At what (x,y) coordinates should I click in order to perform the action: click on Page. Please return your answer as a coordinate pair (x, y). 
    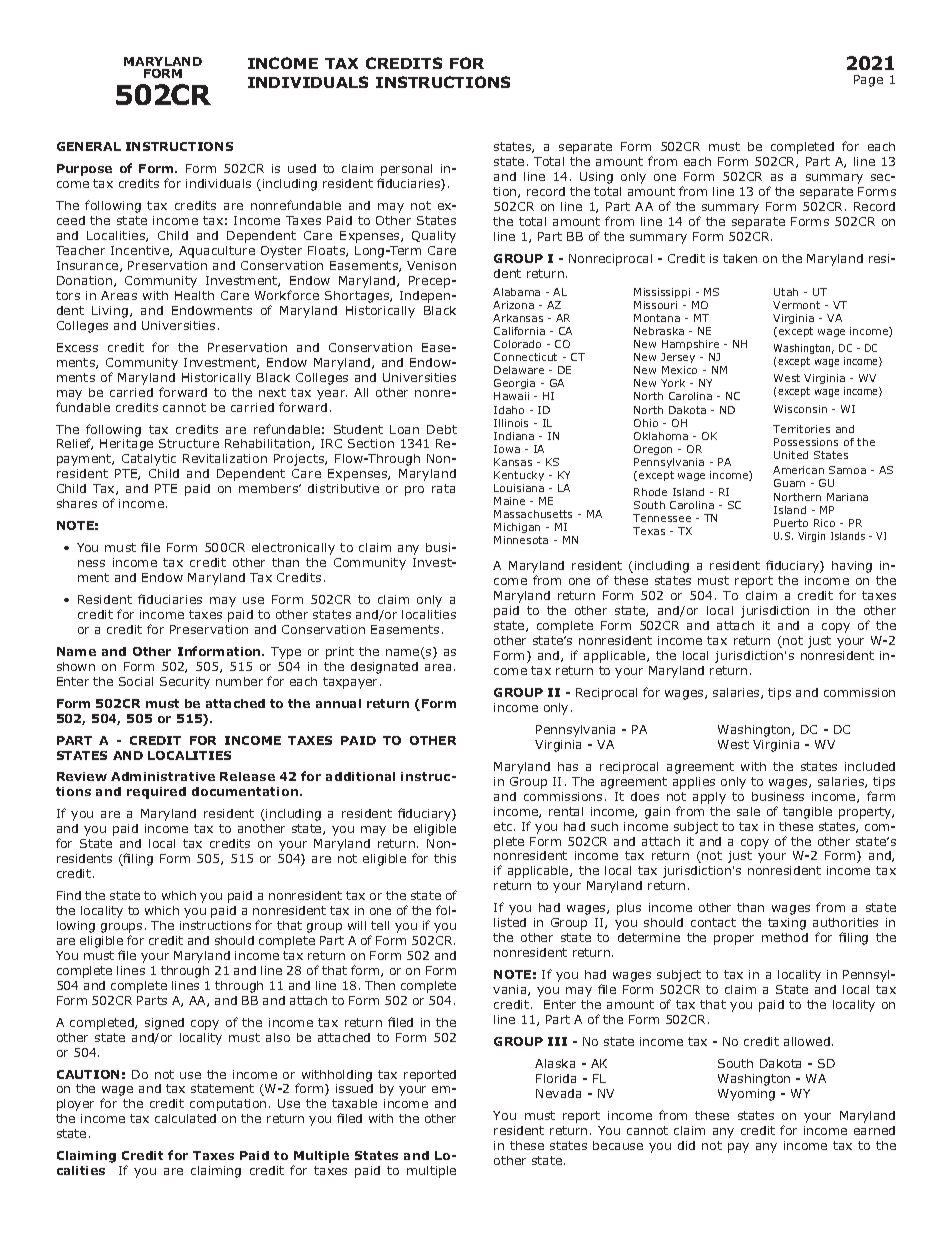
    Looking at the image, I should click on (868, 81).
